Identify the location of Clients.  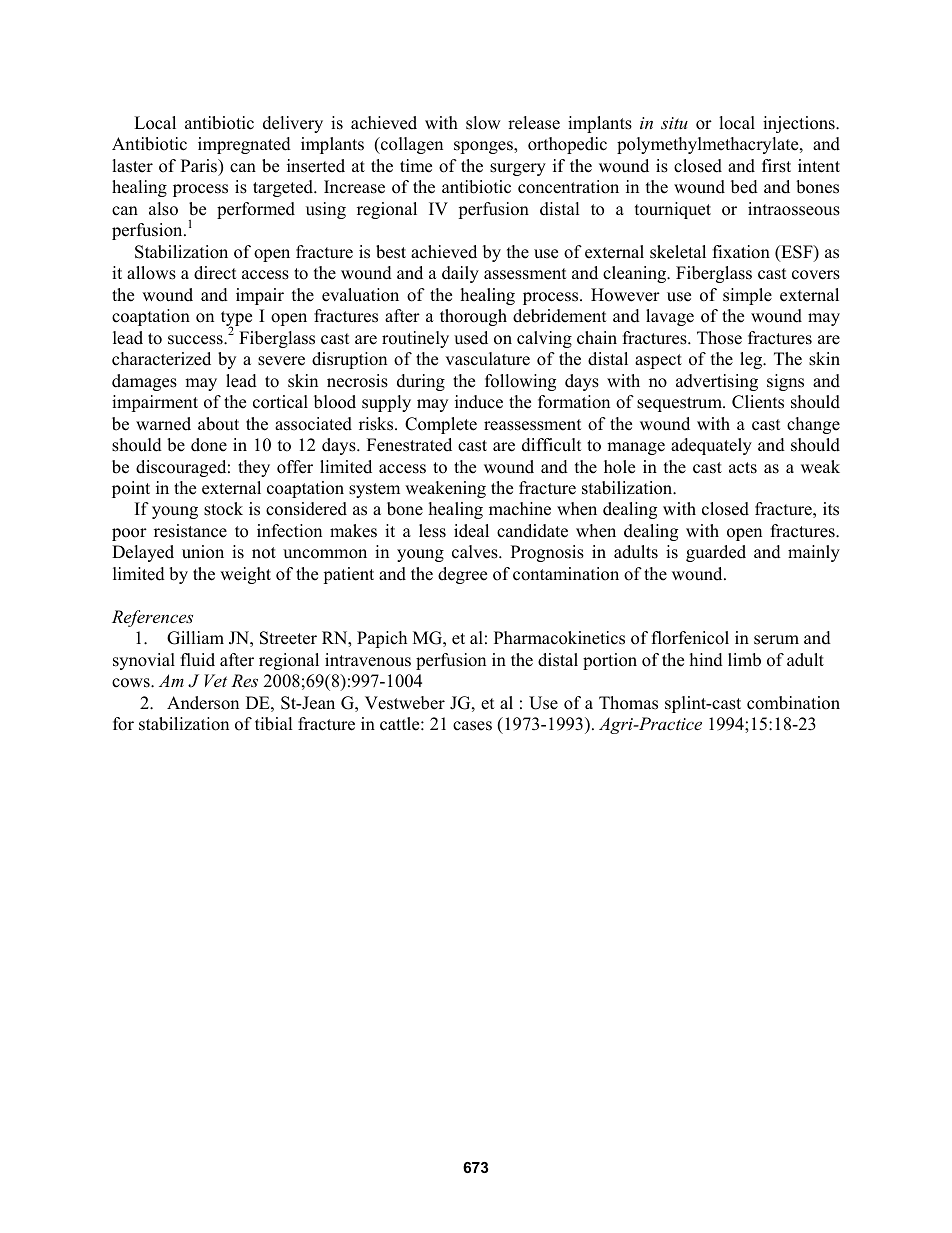
(758, 402).
